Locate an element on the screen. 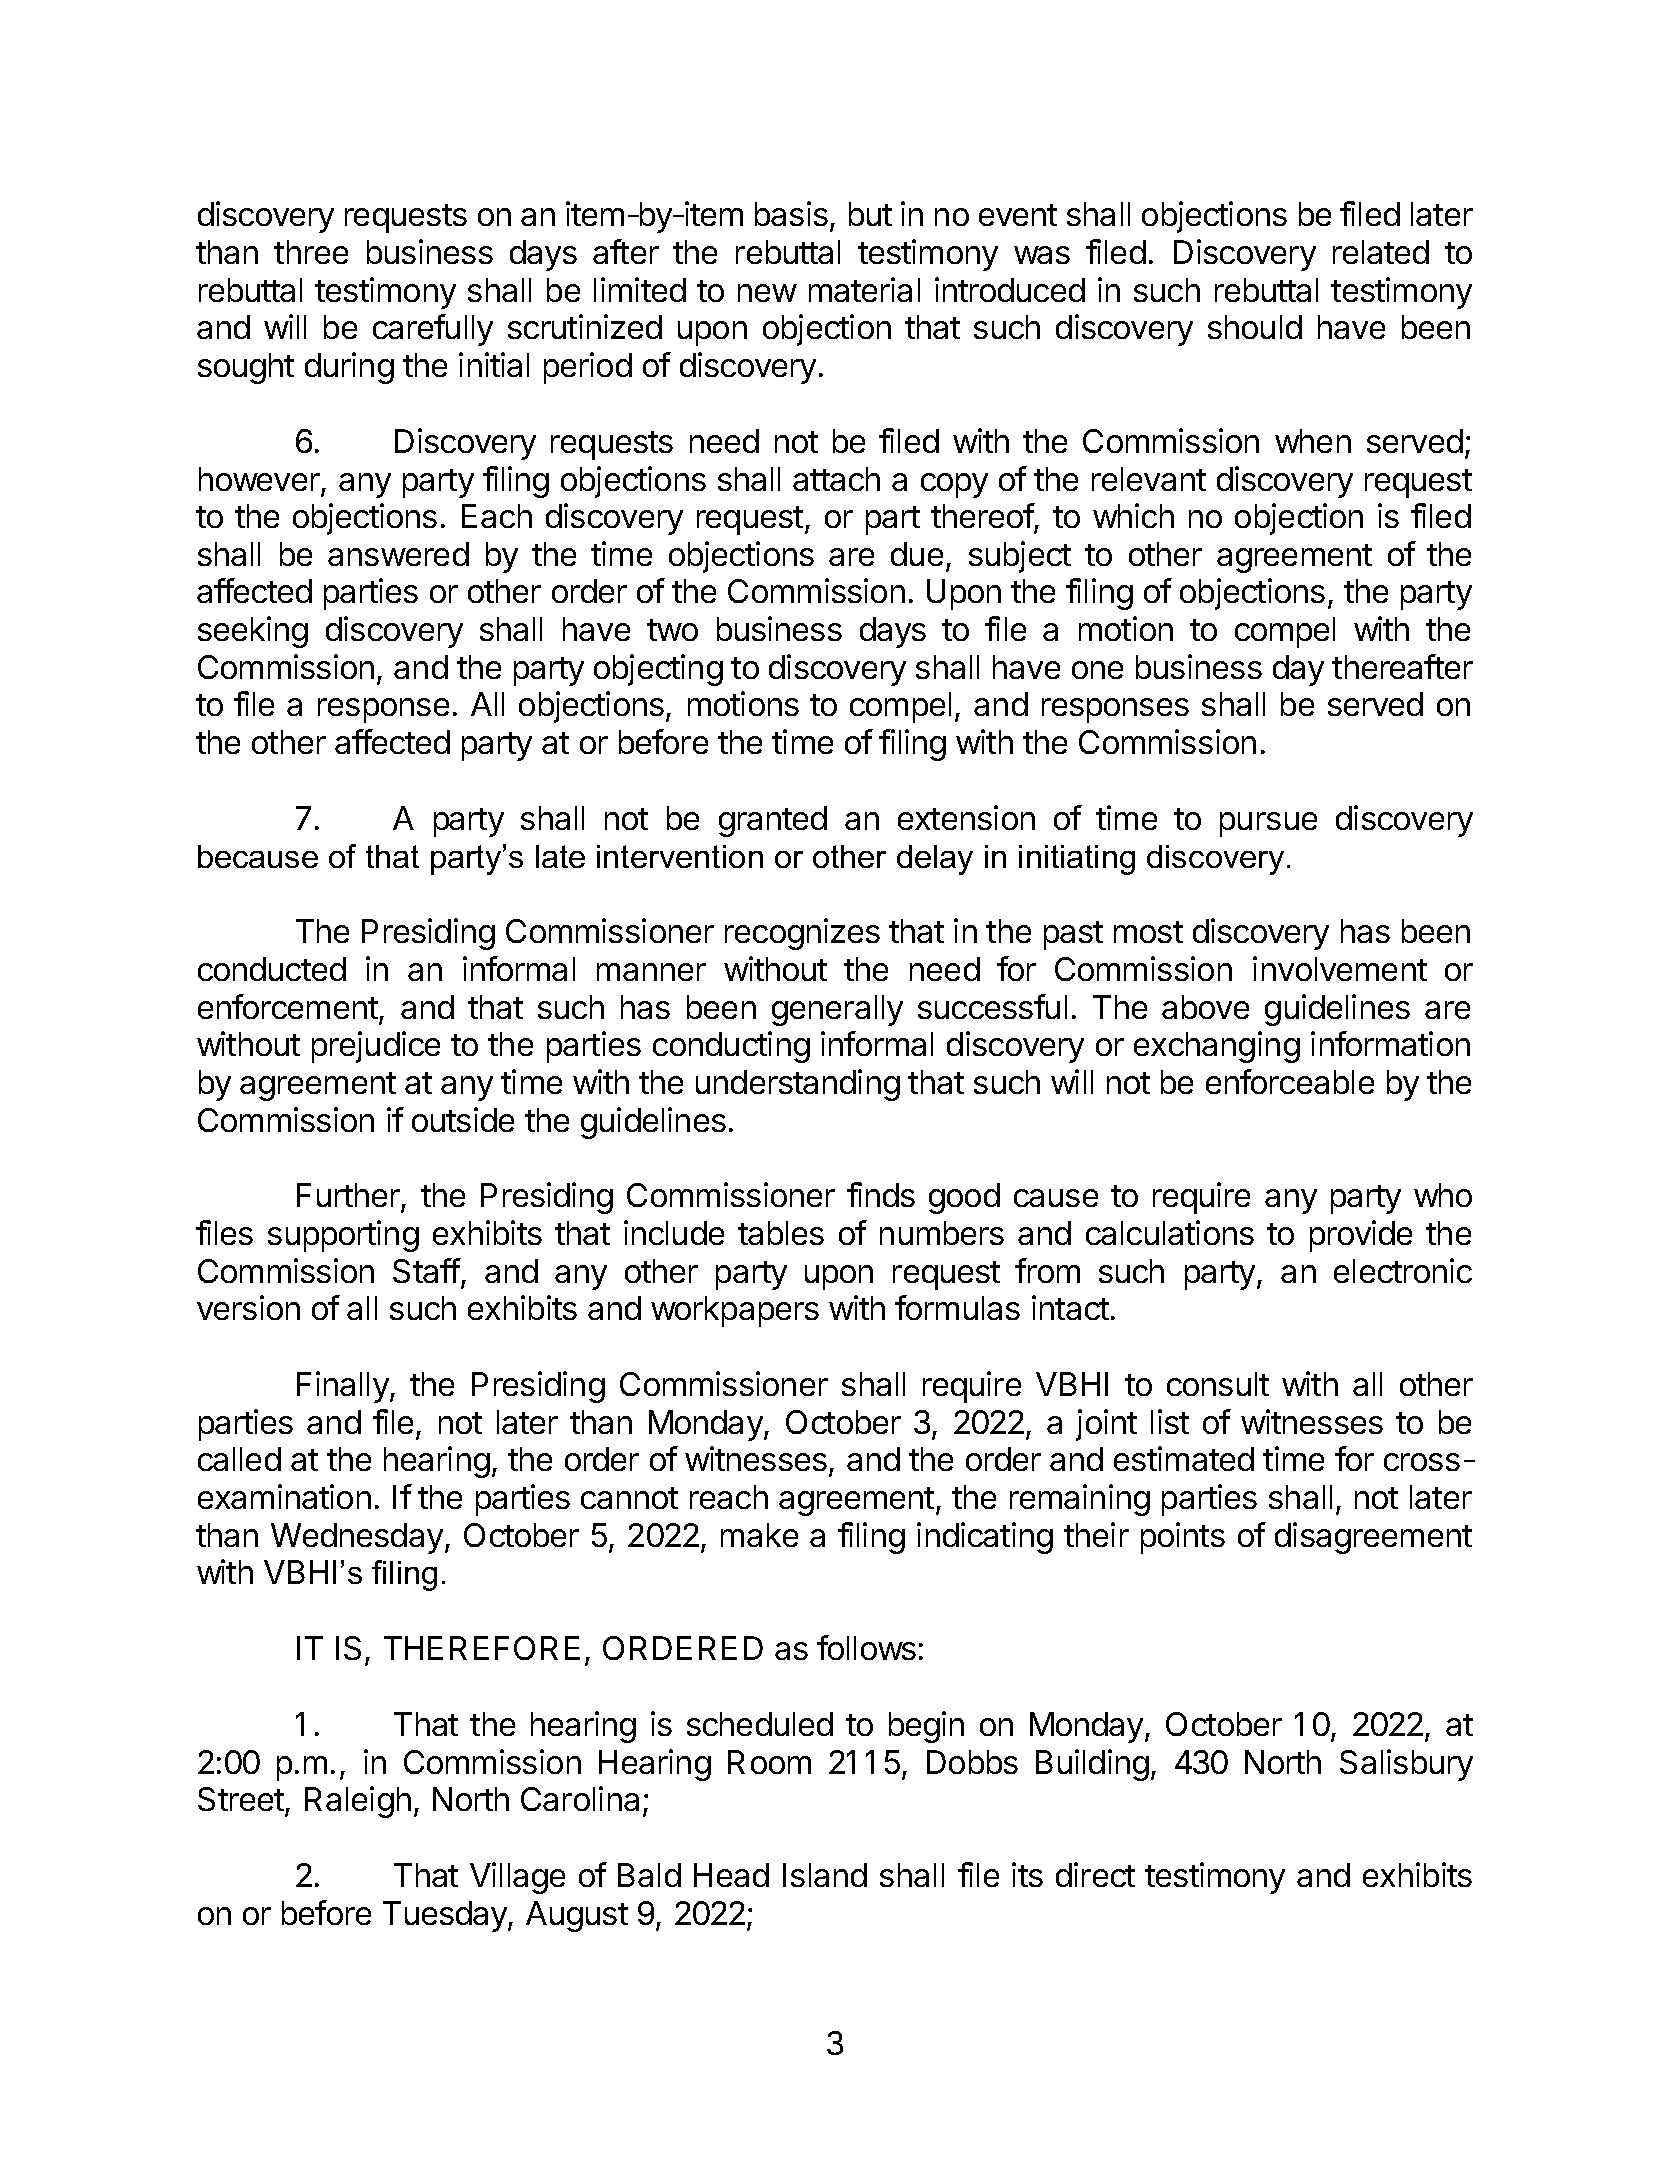 The image size is (1669, 2160). three is located at coordinates (311, 252).
